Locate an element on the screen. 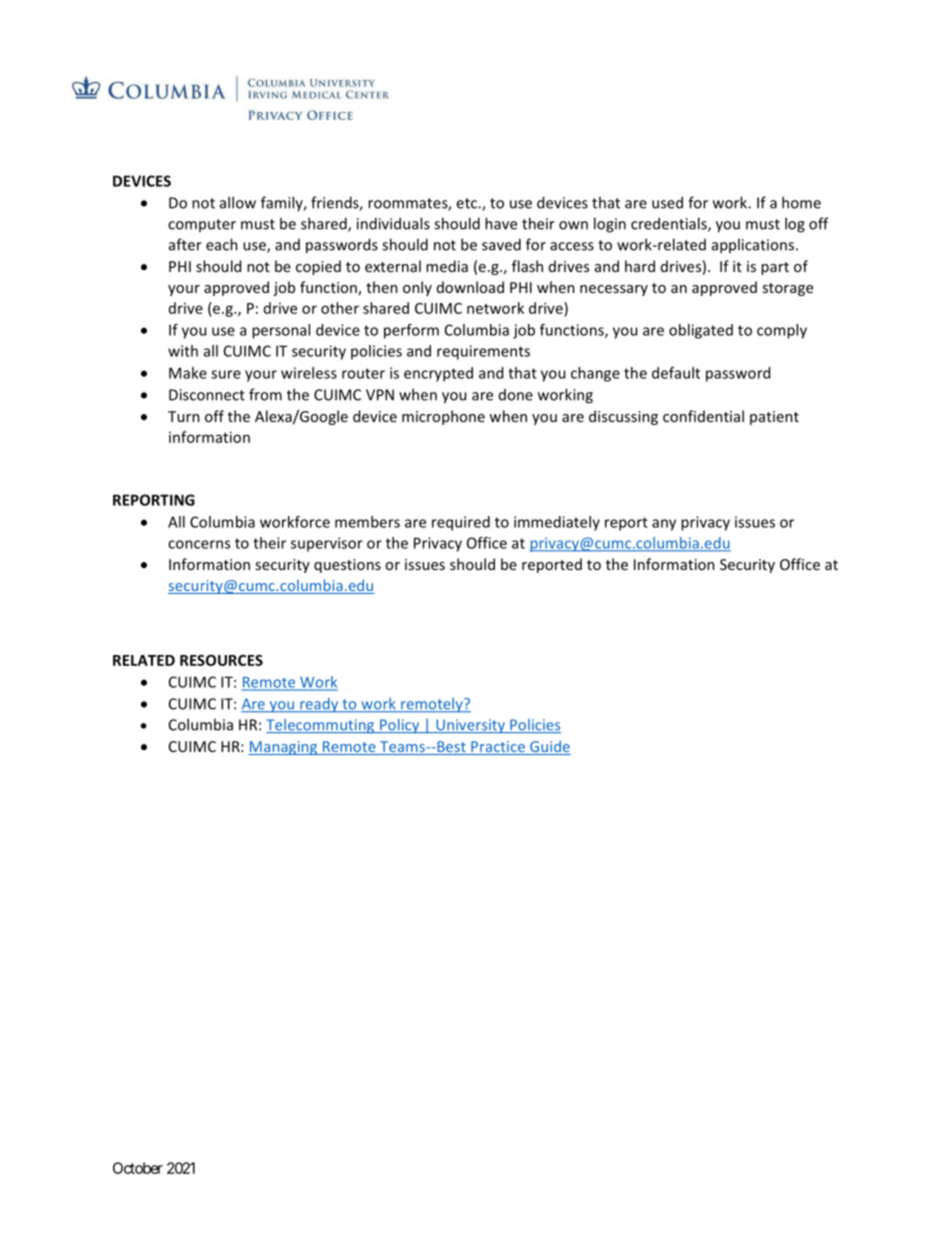 The image size is (952, 1233). Managing is located at coordinates (284, 748).
